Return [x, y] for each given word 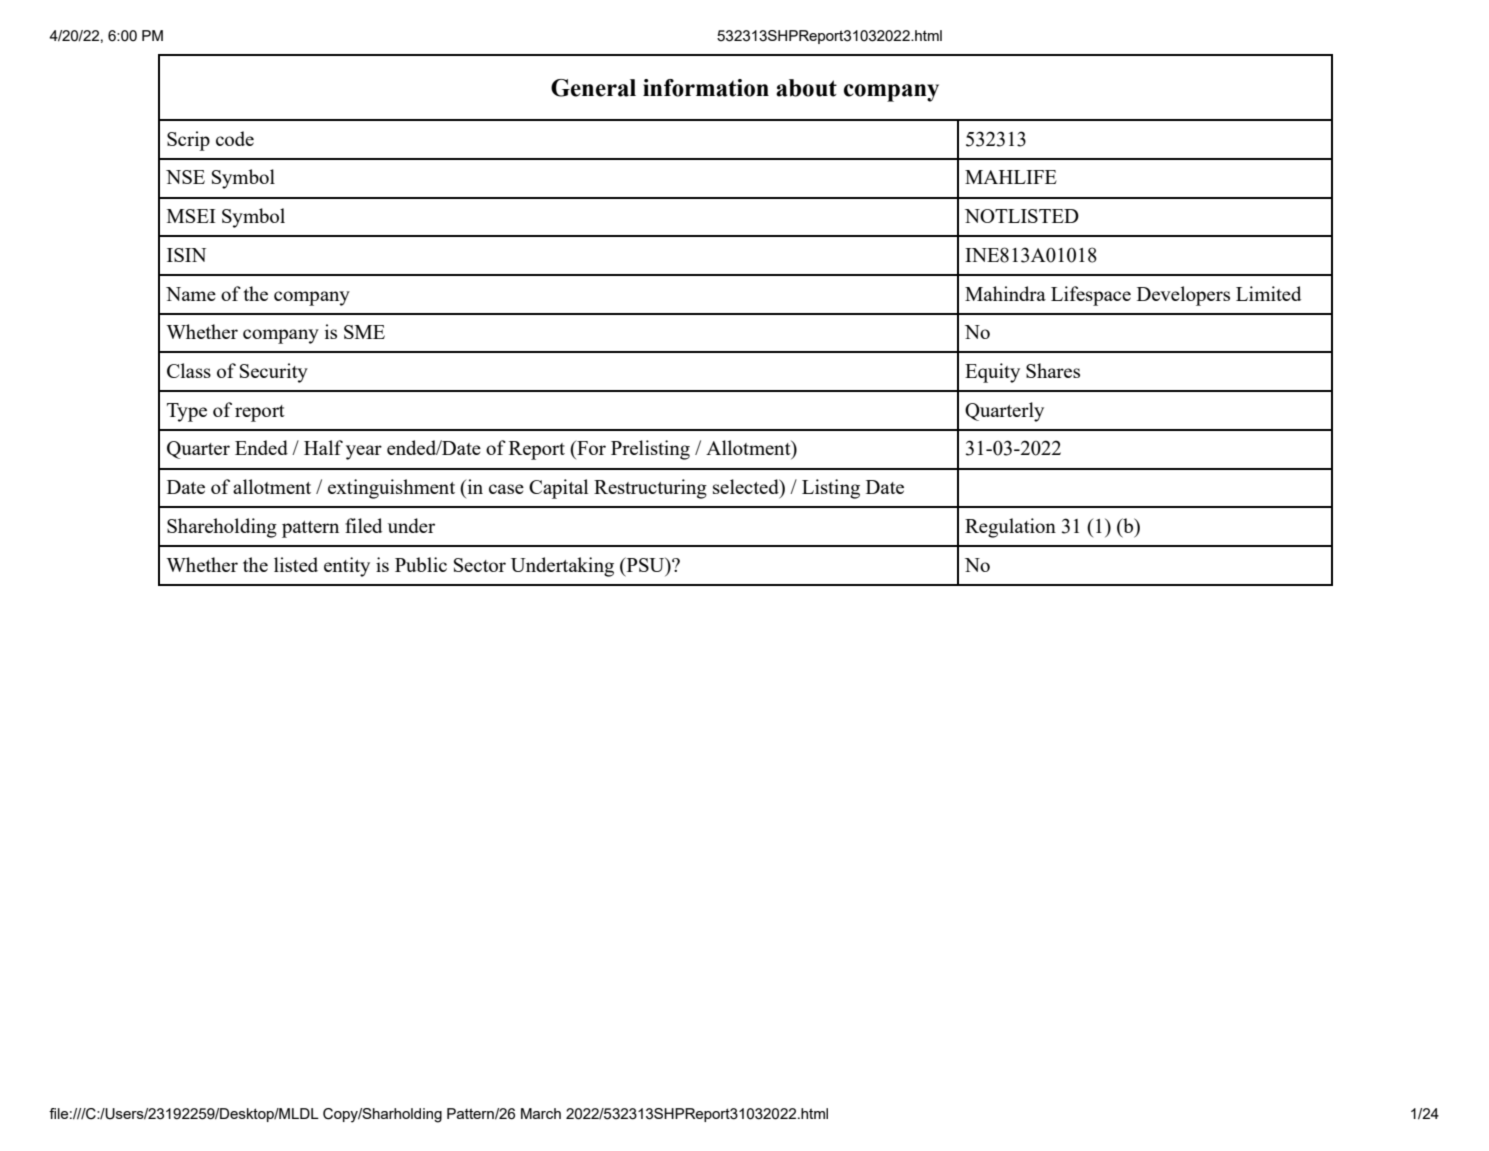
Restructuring [650, 489]
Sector [480, 565]
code [235, 138]
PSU [645, 564]
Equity [992, 373]
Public [421, 564]
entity [347, 567]
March [541, 1113]
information [706, 88]
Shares [1053, 370]
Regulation [1010, 528]
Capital [558, 489]
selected [747, 486]
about [806, 88]
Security [274, 373]
